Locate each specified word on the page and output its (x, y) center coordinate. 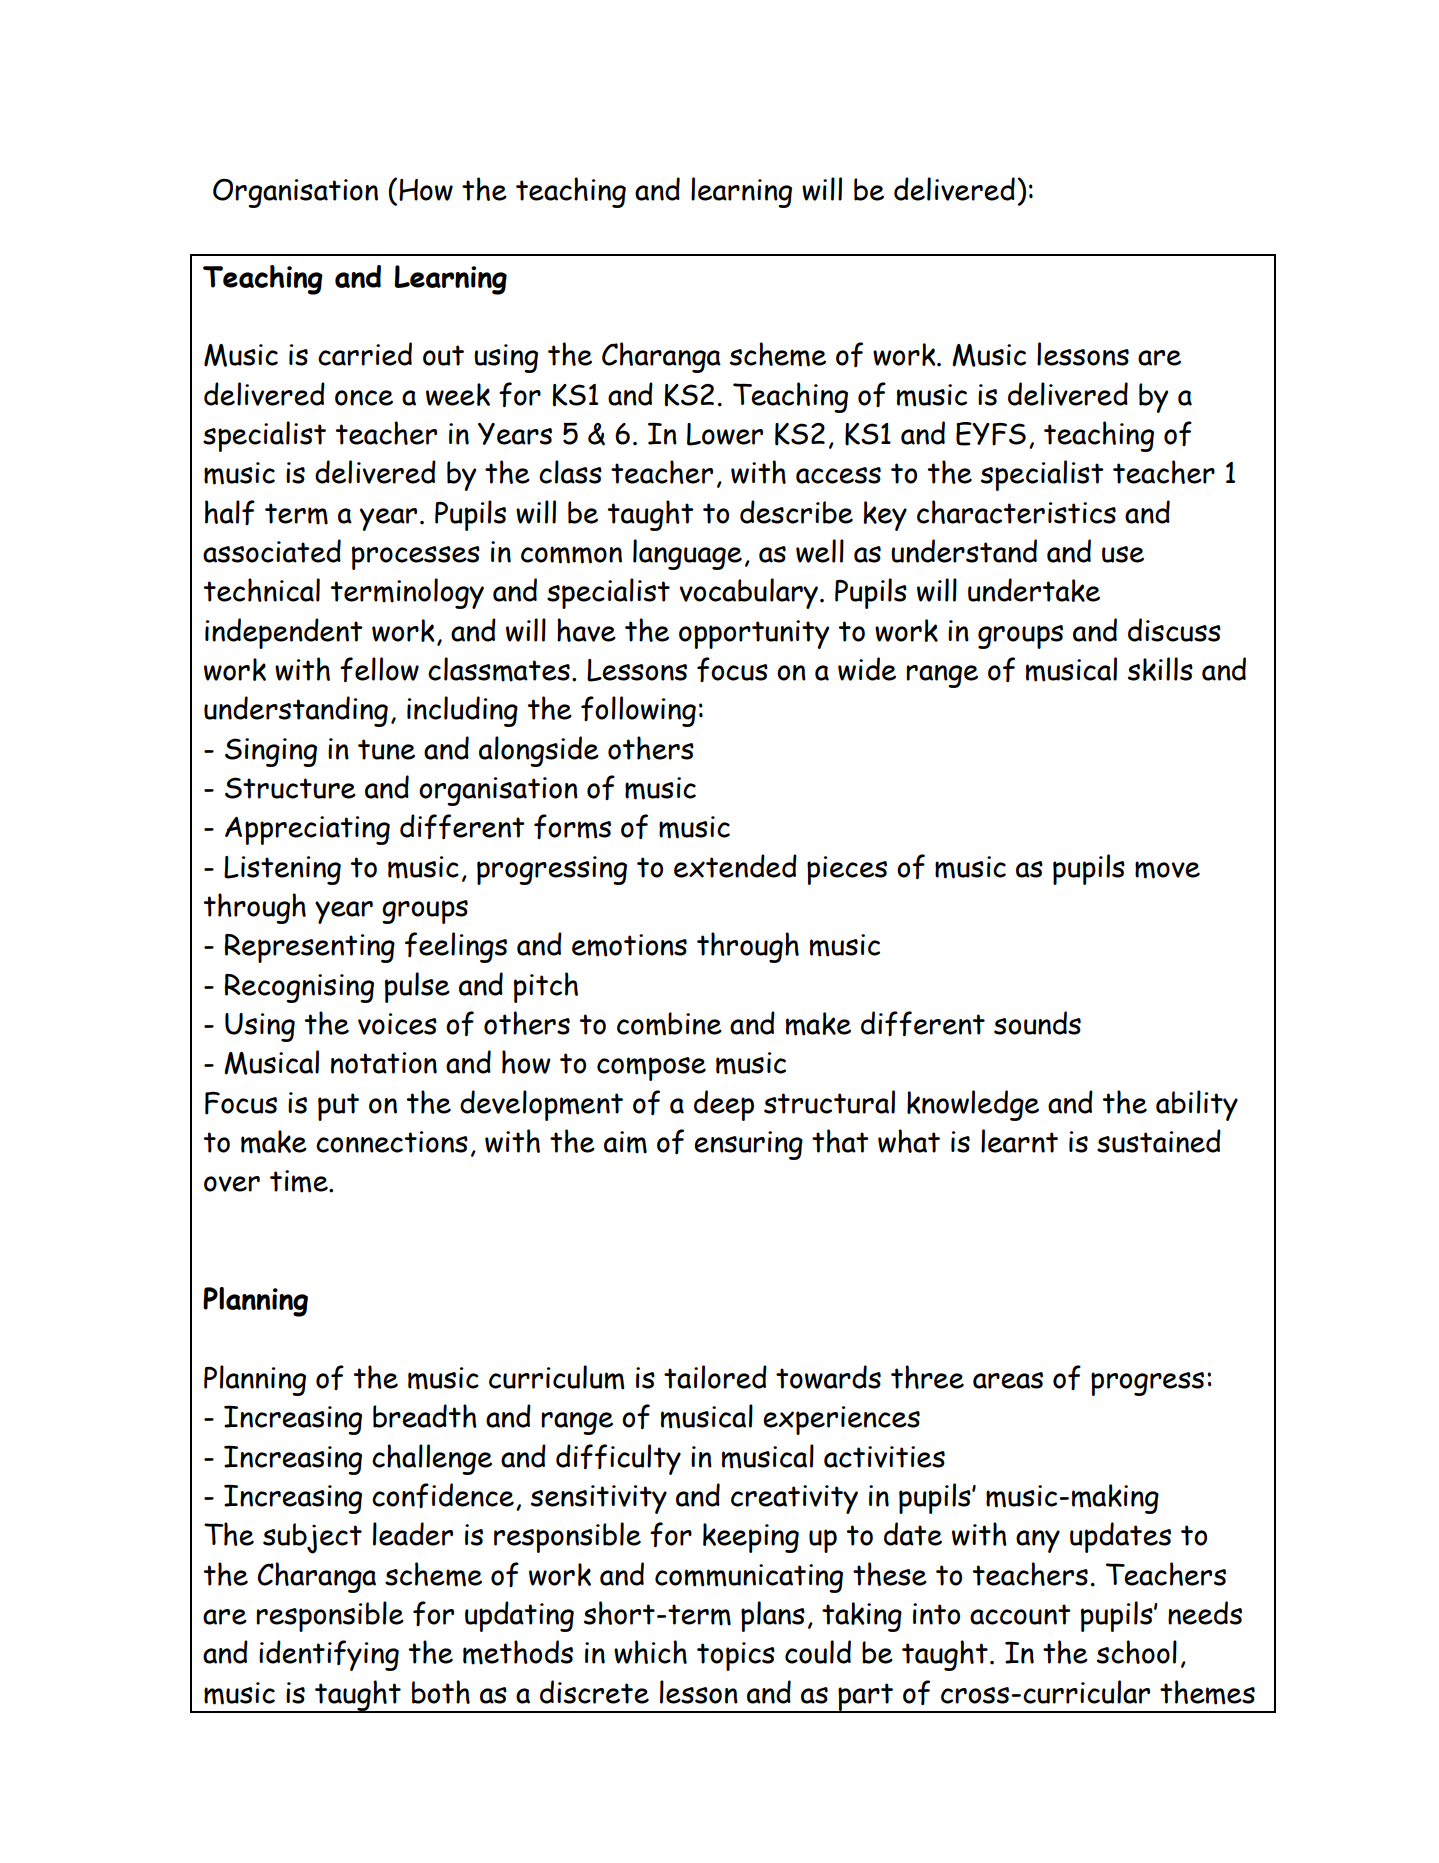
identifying (329, 1655)
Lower (725, 434)
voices (397, 1024)
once (364, 398)
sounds (1037, 1023)
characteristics (1016, 512)
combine (669, 1024)
